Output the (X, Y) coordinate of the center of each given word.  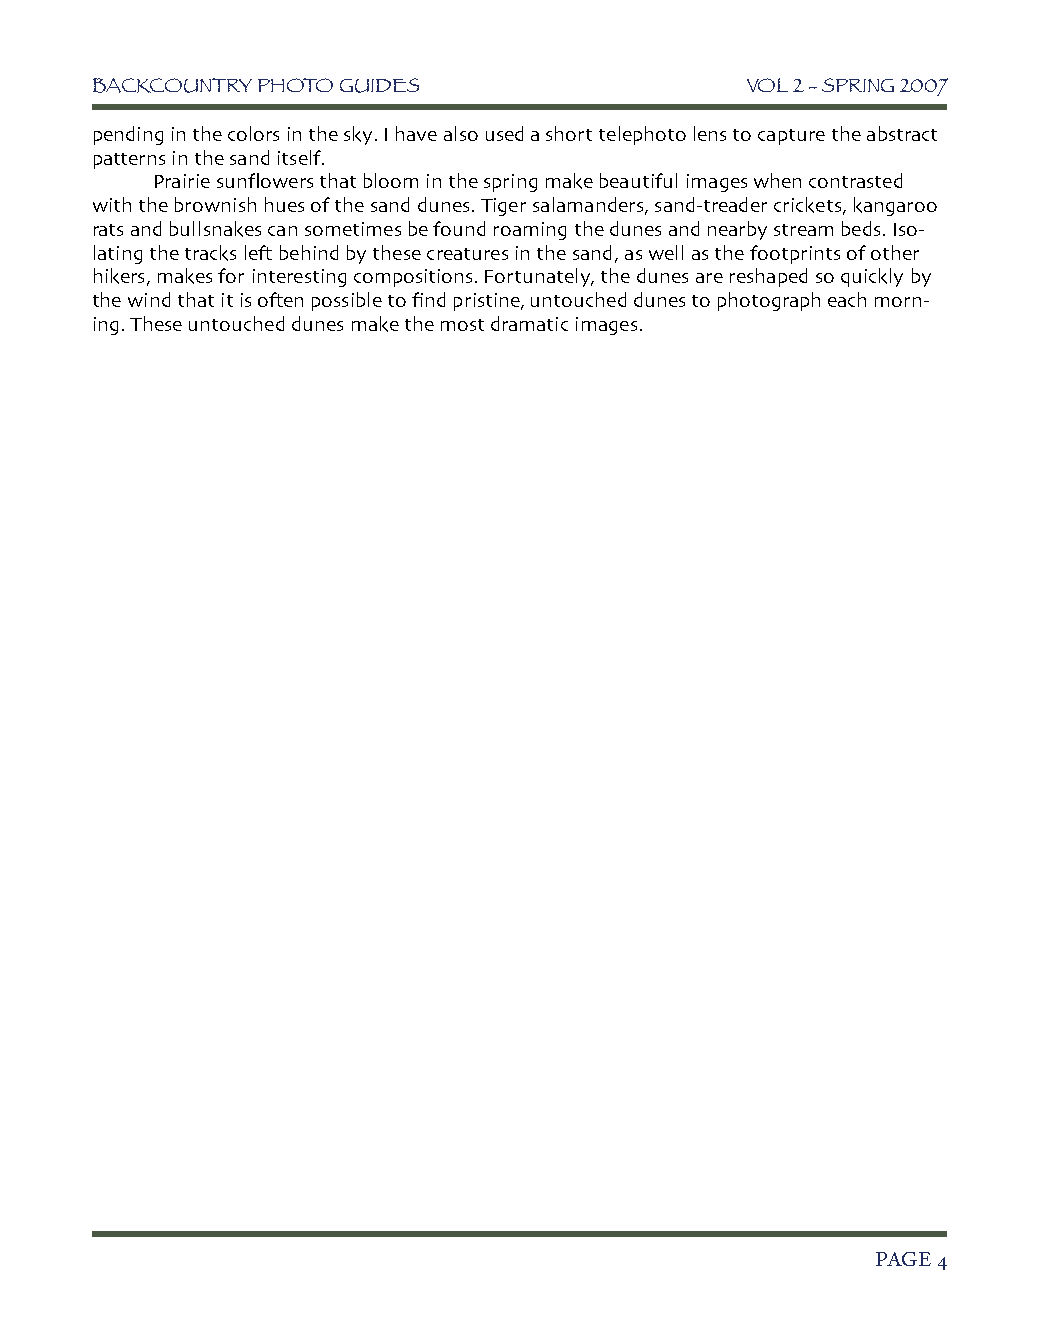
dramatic (529, 323)
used (504, 133)
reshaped (768, 277)
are (709, 278)
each (847, 299)
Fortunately (538, 277)
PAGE (903, 1259)
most (462, 325)
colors (253, 133)
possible (347, 301)
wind (149, 299)
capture (791, 137)
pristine (488, 302)
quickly (872, 277)
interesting (299, 278)
